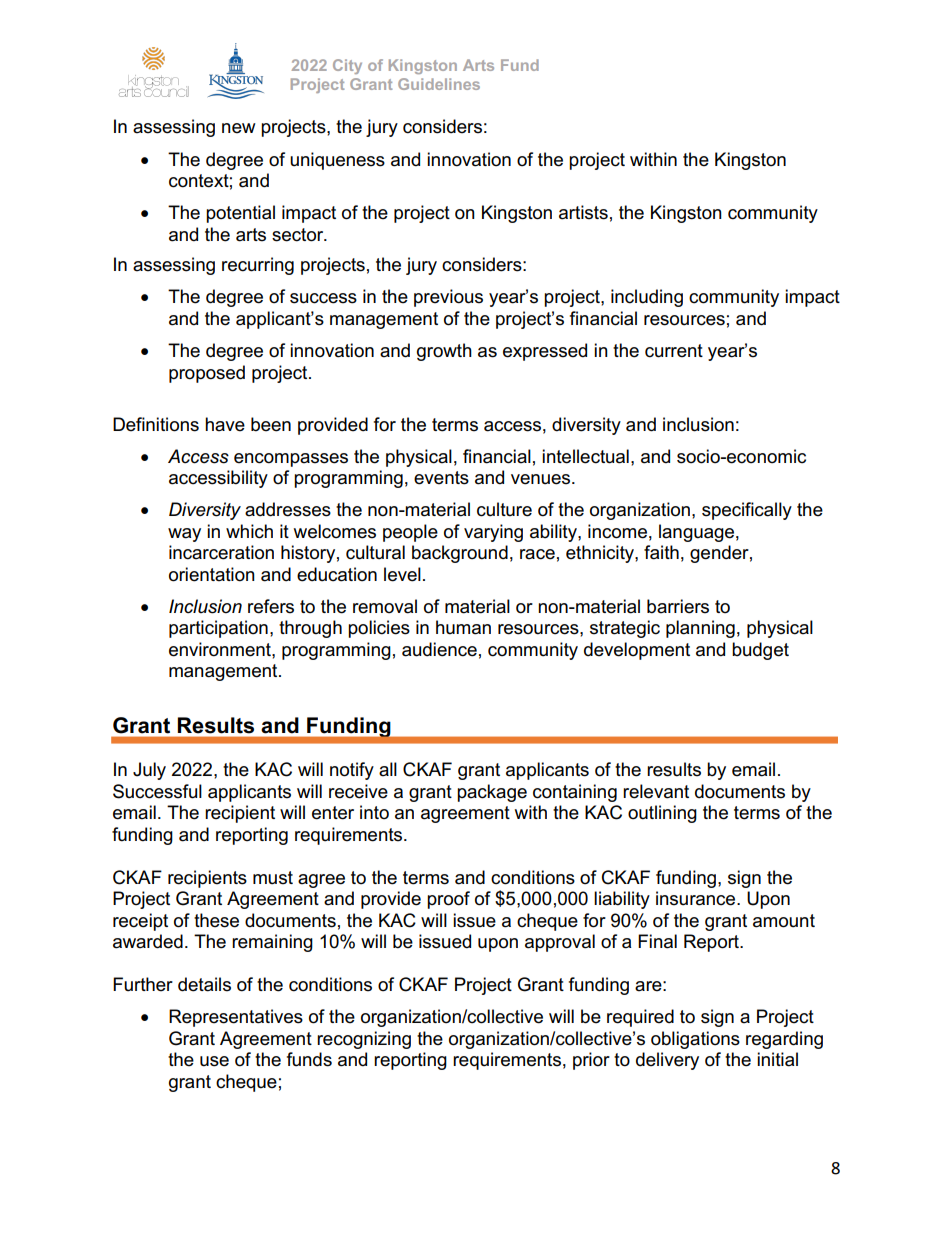 The width and height of the page is (952, 1233). What do you see at coordinates (439, 84) in the page?
I see `Guidelines` at bounding box center [439, 84].
